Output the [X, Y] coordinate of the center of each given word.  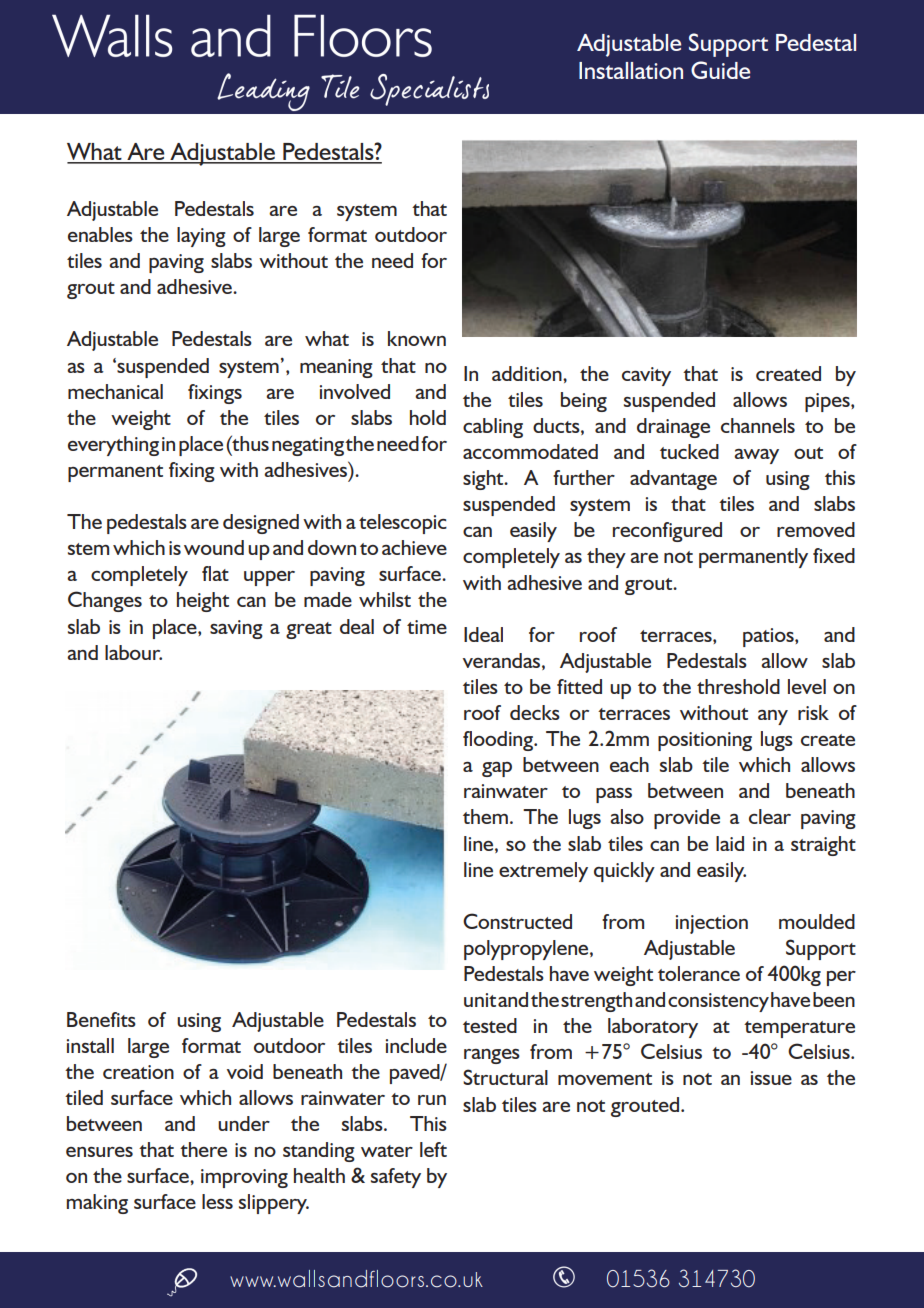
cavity [646, 376]
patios [769, 637]
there [203, 1149]
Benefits [101, 1019]
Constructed [517, 921]
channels [758, 425]
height [203, 602]
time [427, 627]
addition [528, 373]
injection [712, 924]
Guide [720, 70]
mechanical [115, 391]
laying [201, 237]
